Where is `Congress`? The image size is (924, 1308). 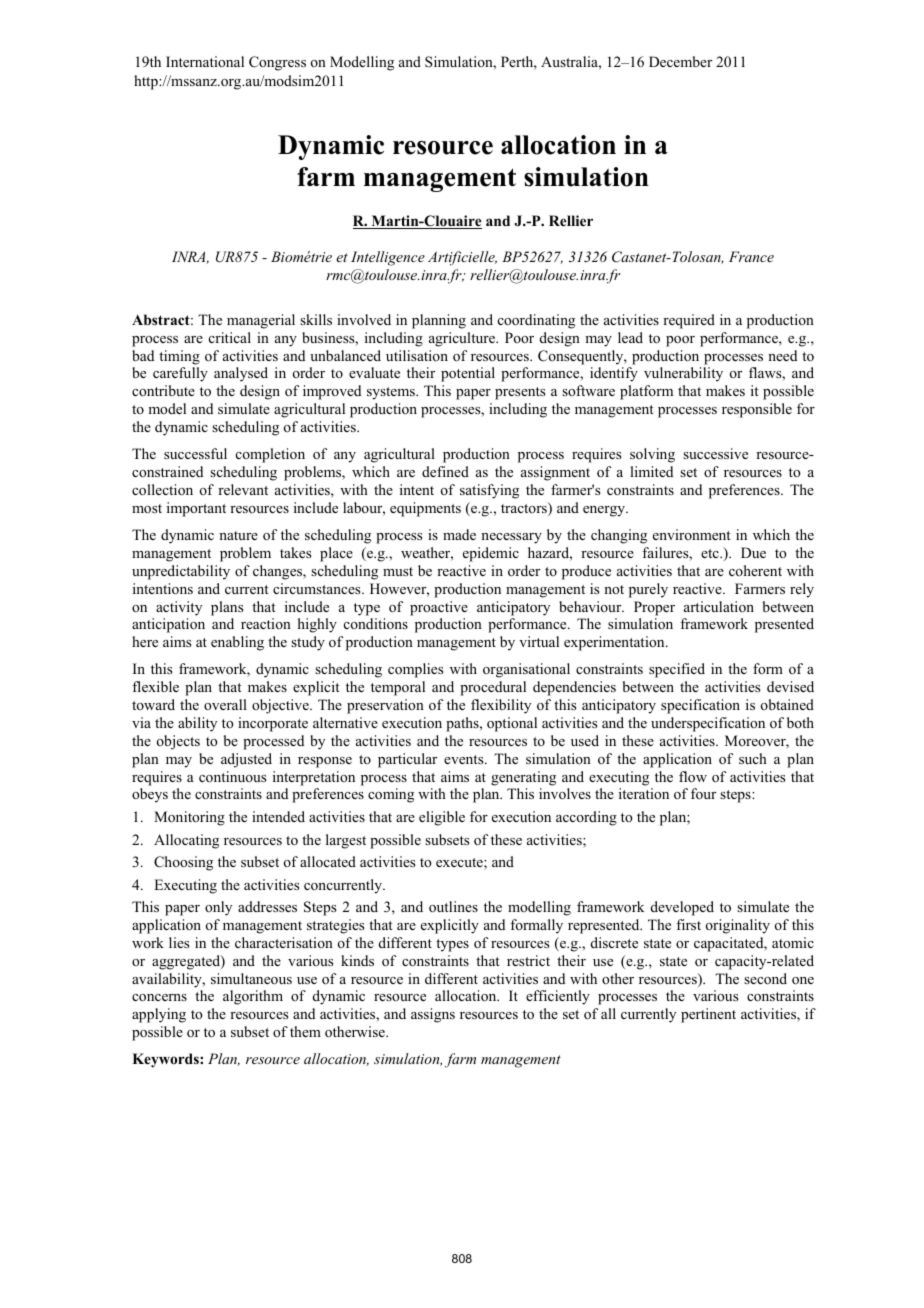
Congress is located at coordinates (277, 63).
